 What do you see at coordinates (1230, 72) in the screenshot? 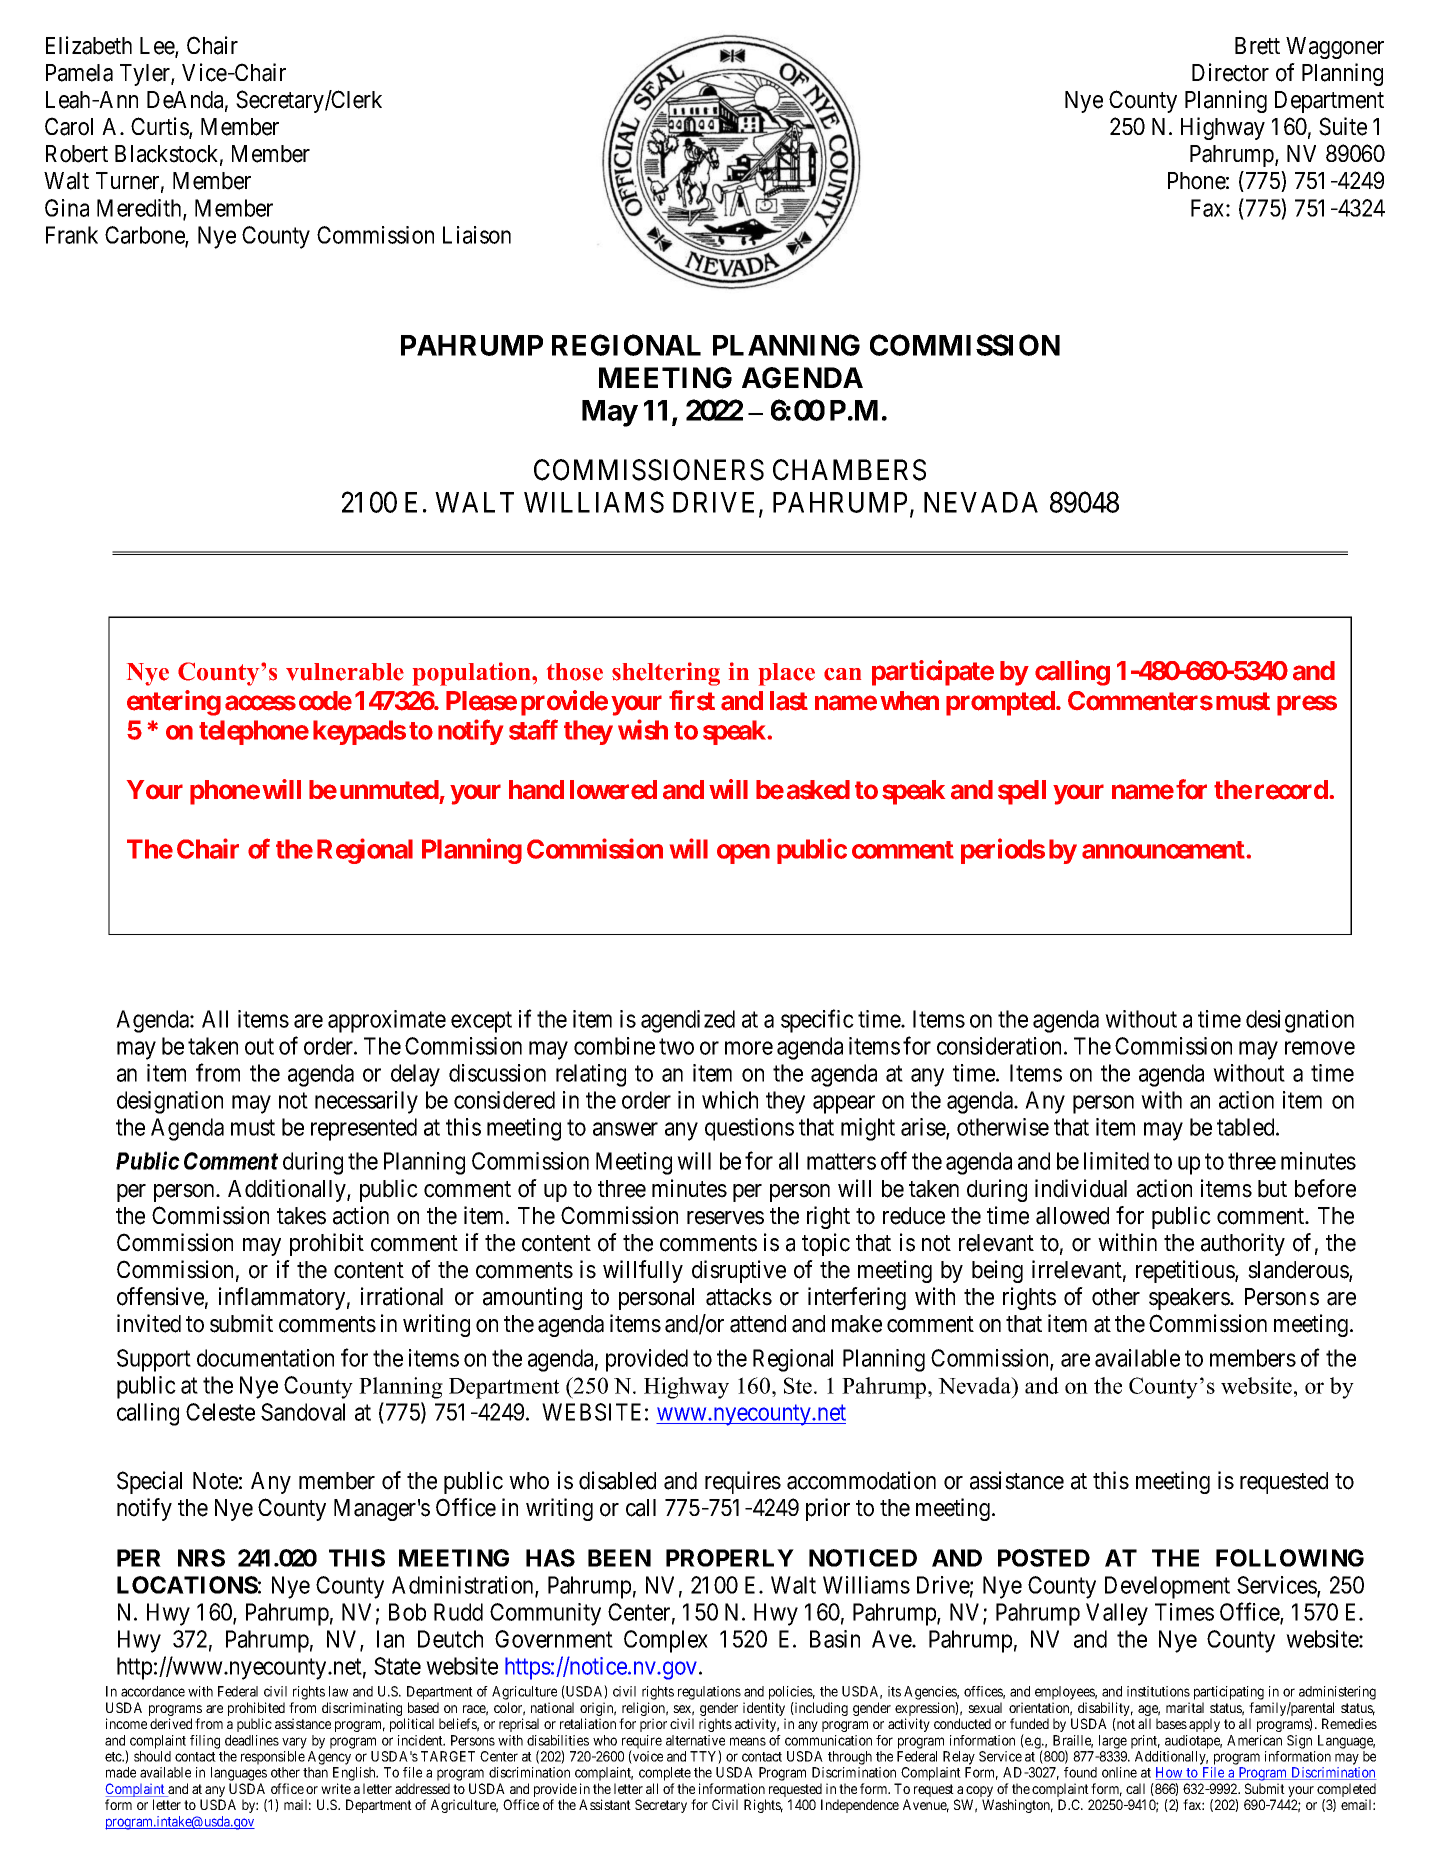
I see `Director` at bounding box center [1230, 72].
